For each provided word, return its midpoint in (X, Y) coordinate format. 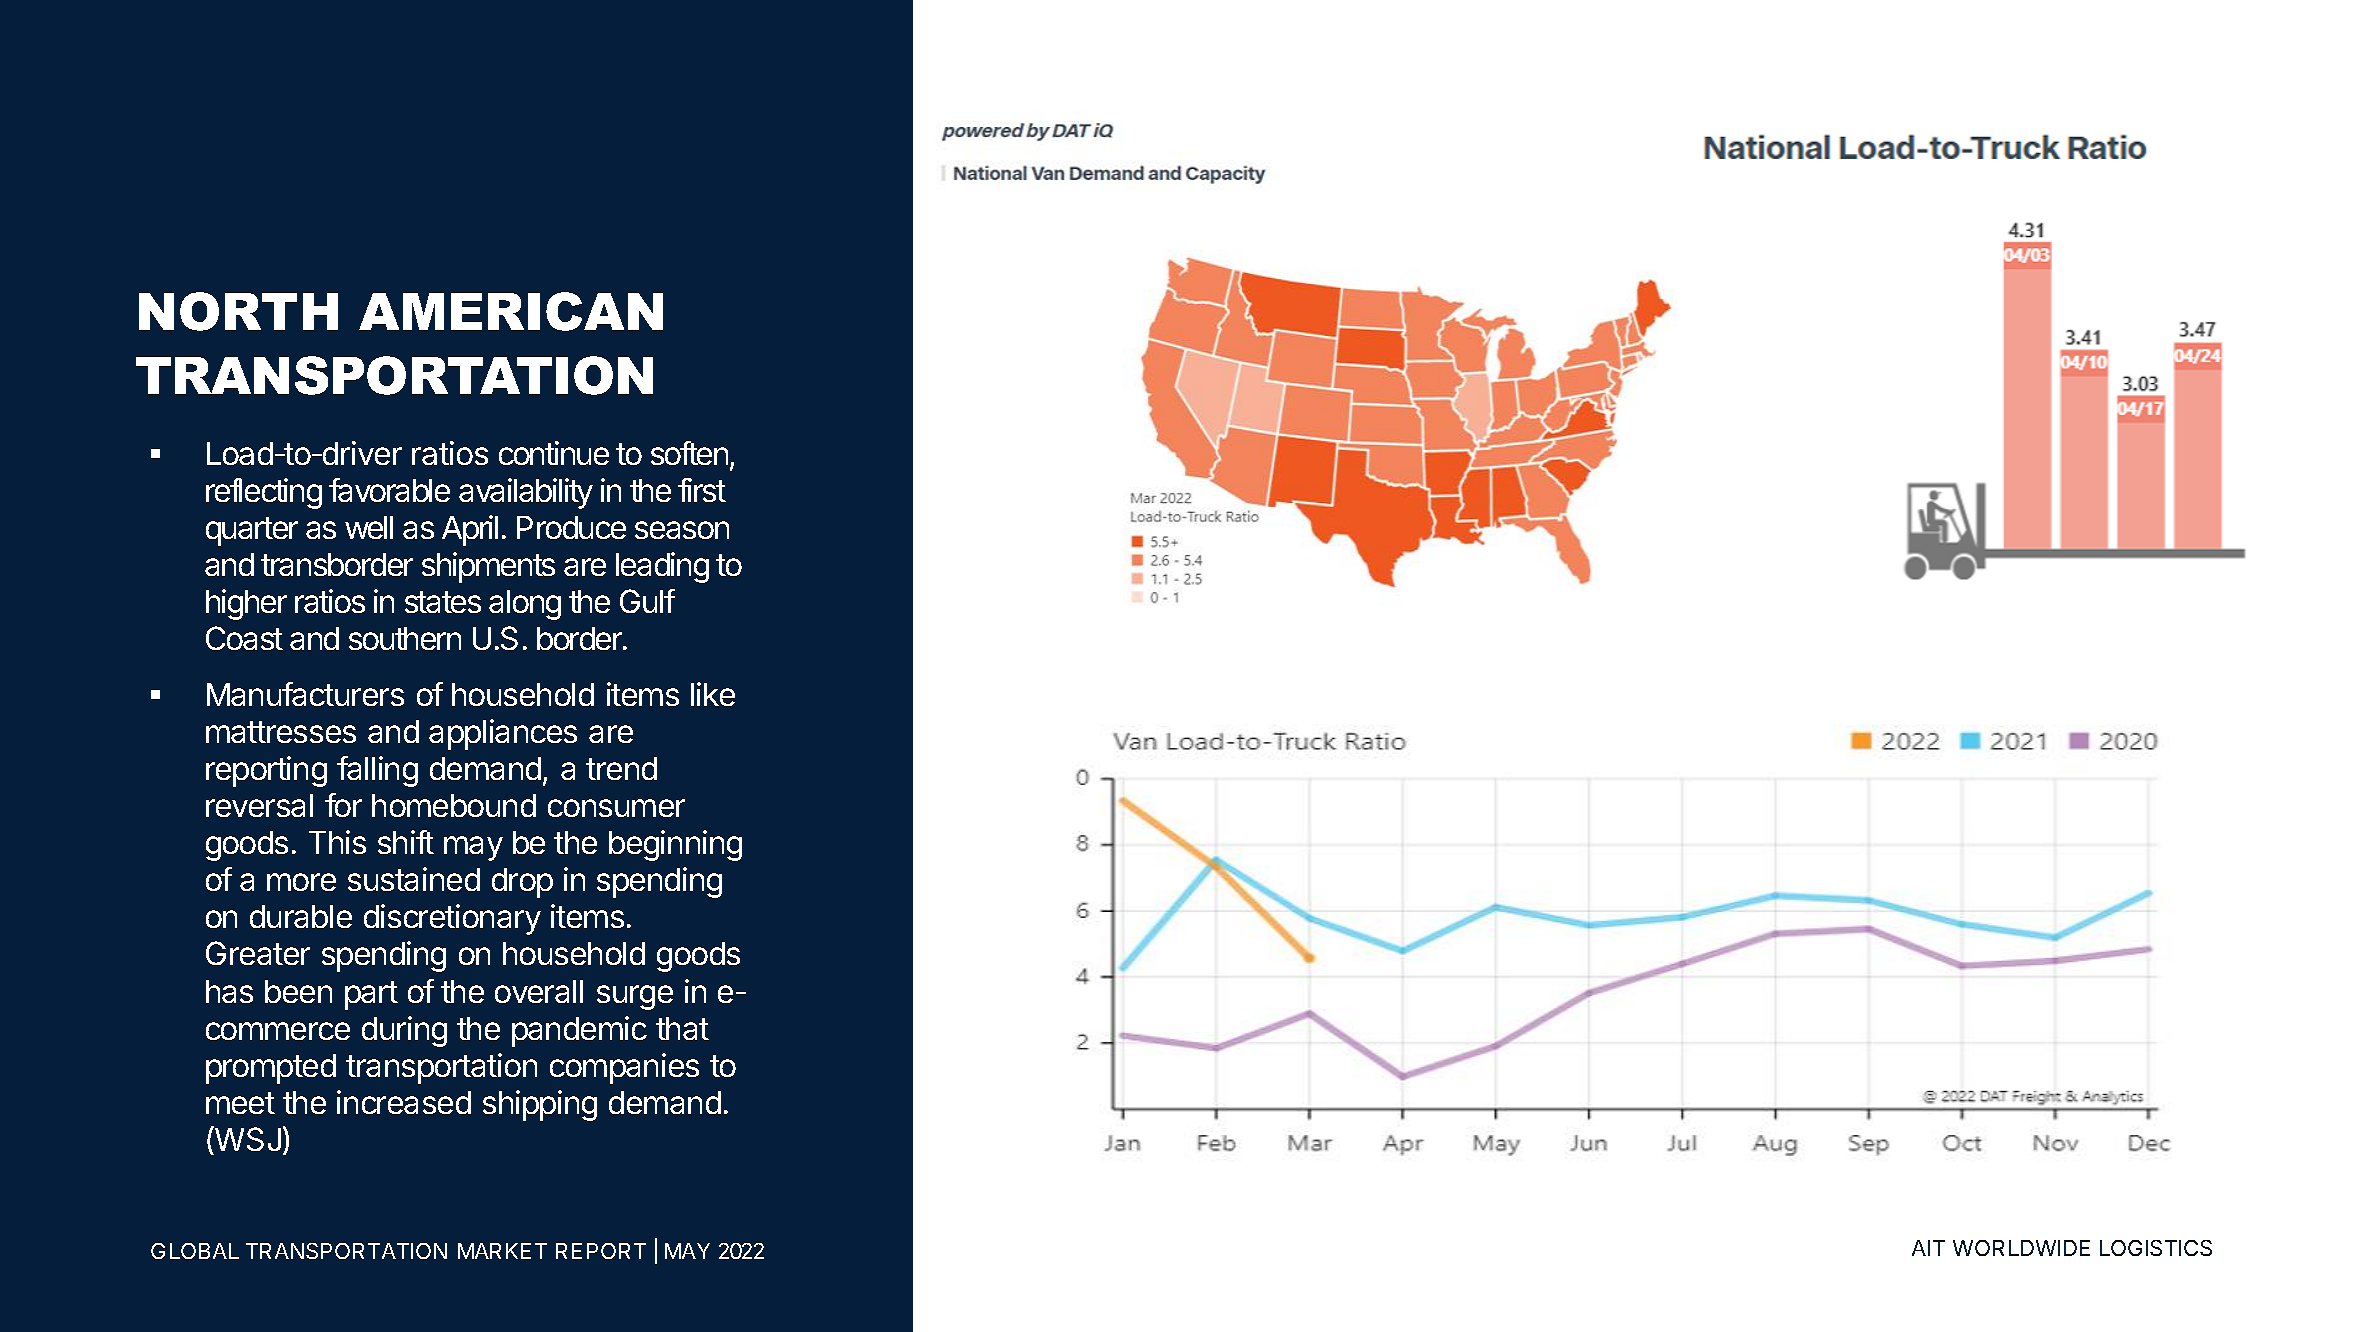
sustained (414, 879)
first (702, 490)
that (682, 1028)
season (682, 530)
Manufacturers (305, 694)
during (404, 1031)
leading (662, 567)
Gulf (647, 601)
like (713, 694)
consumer (616, 808)
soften (691, 454)
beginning (675, 845)
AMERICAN (511, 311)
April (470, 530)
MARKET (502, 1251)
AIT (1928, 1248)
